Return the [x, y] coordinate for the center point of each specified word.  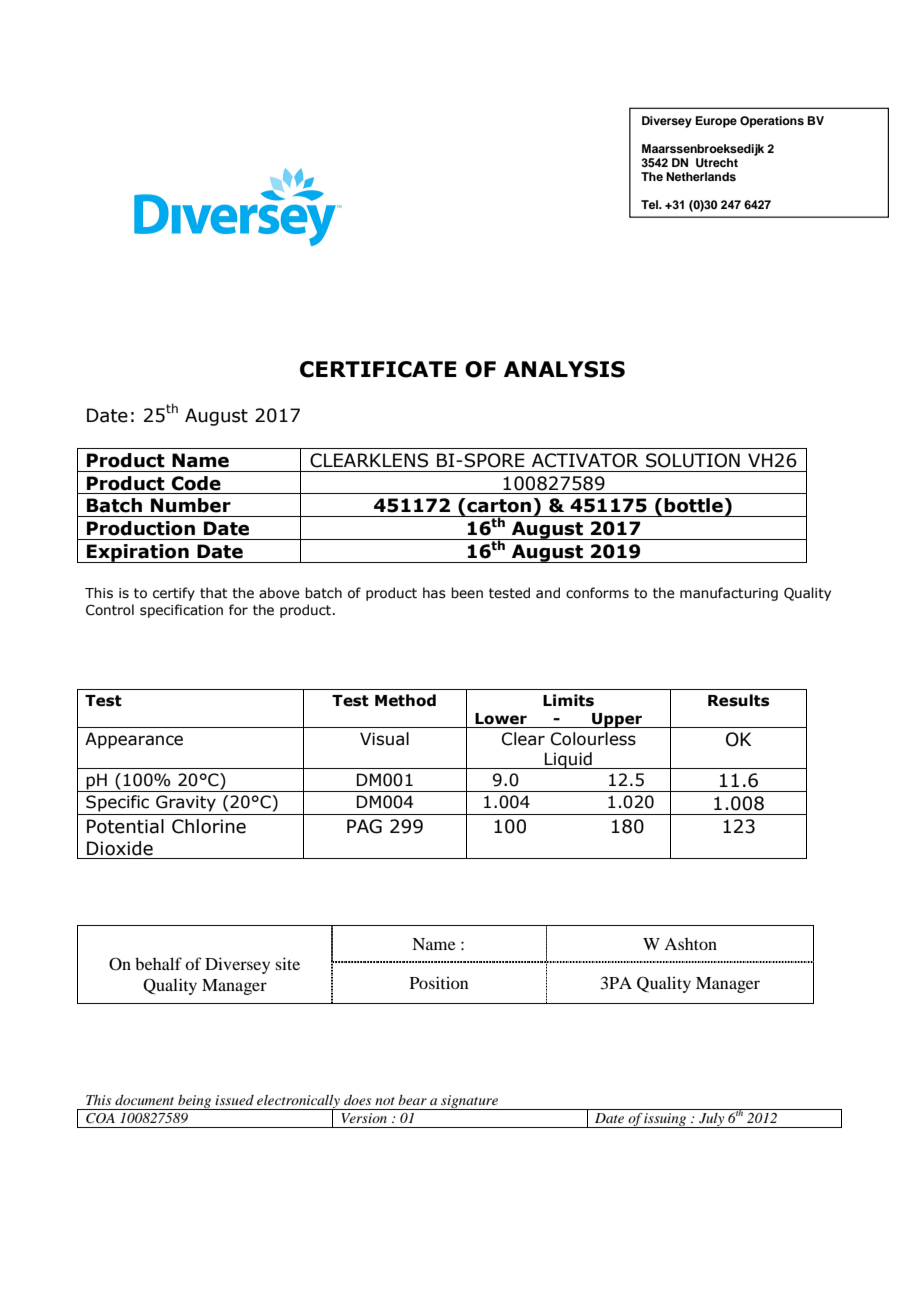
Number [191, 505]
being [195, 1102]
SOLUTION [693, 460]
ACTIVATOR [585, 460]
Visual [384, 739]
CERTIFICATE [378, 369]
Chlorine [209, 826]
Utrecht [717, 163]
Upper [617, 720]
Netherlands [701, 176]
